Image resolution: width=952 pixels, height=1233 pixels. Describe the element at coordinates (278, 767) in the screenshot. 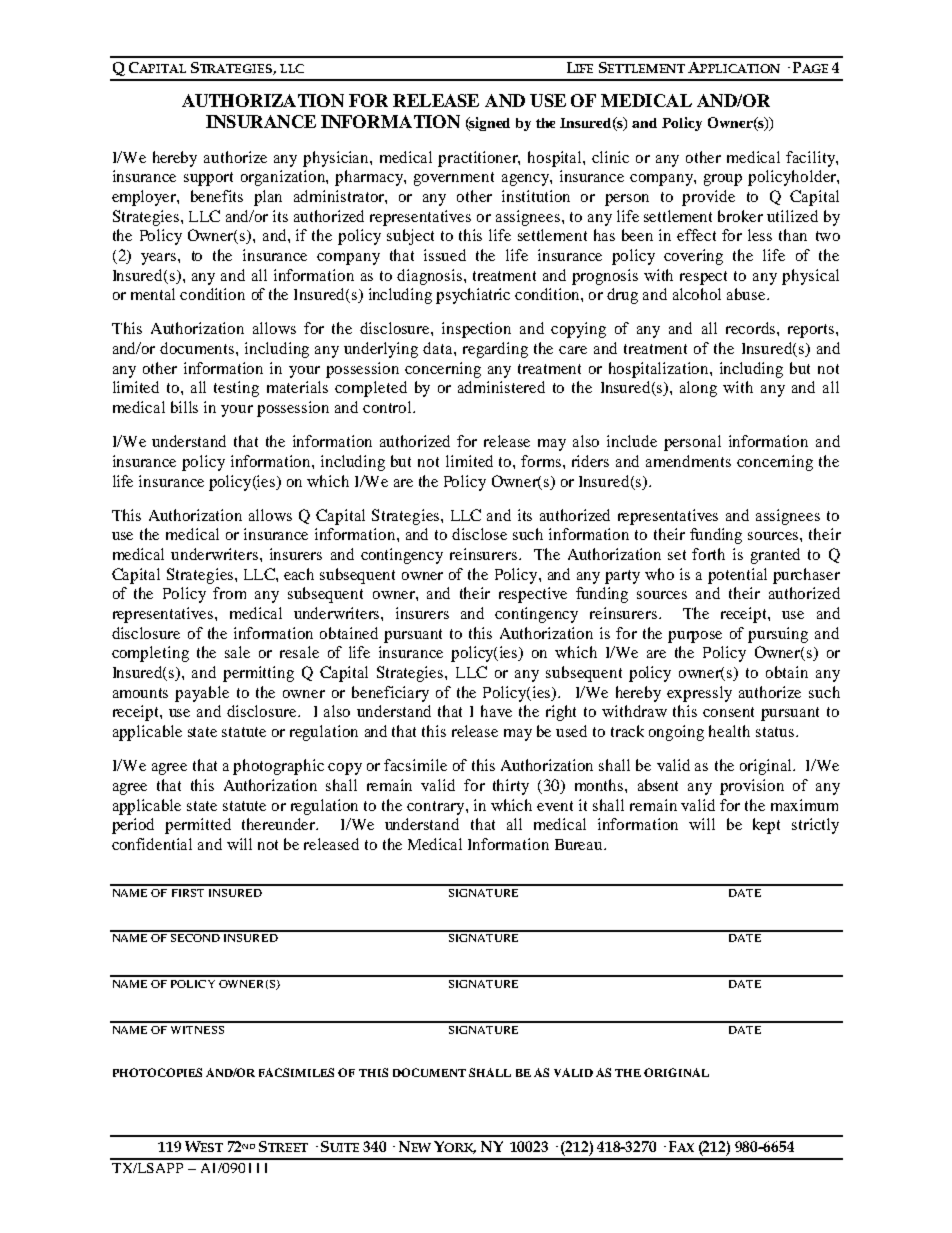

I see `photographic` at that location.
